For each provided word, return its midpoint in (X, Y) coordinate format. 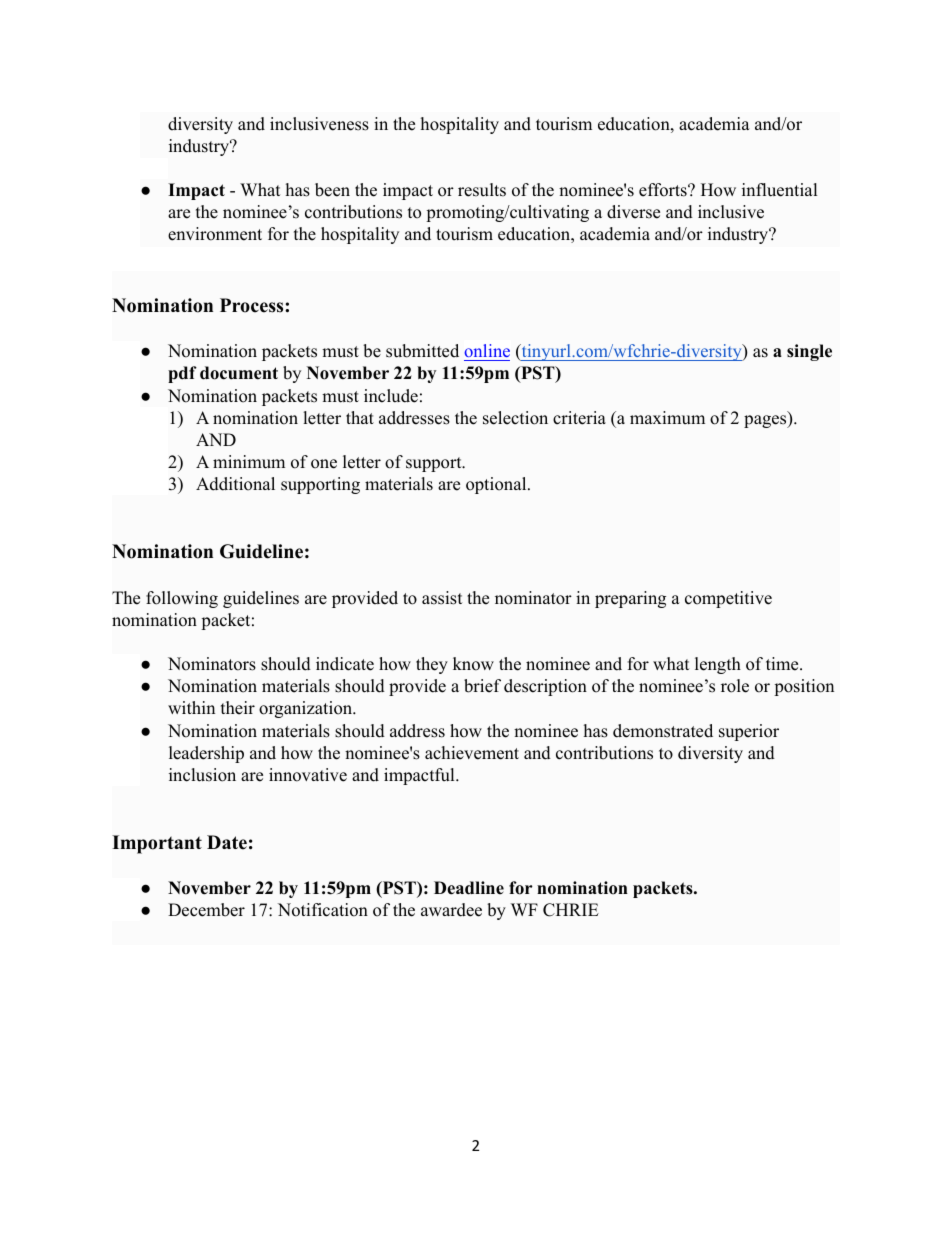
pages (766, 421)
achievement (472, 753)
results (482, 190)
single (809, 352)
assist (442, 598)
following (182, 599)
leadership (206, 754)
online (487, 350)
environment (215, 234)
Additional (235, 484)
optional (497, 485)
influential (780, 190)
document (239, 373)
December (206, 910)
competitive (728, 599)
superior (749, 732)
